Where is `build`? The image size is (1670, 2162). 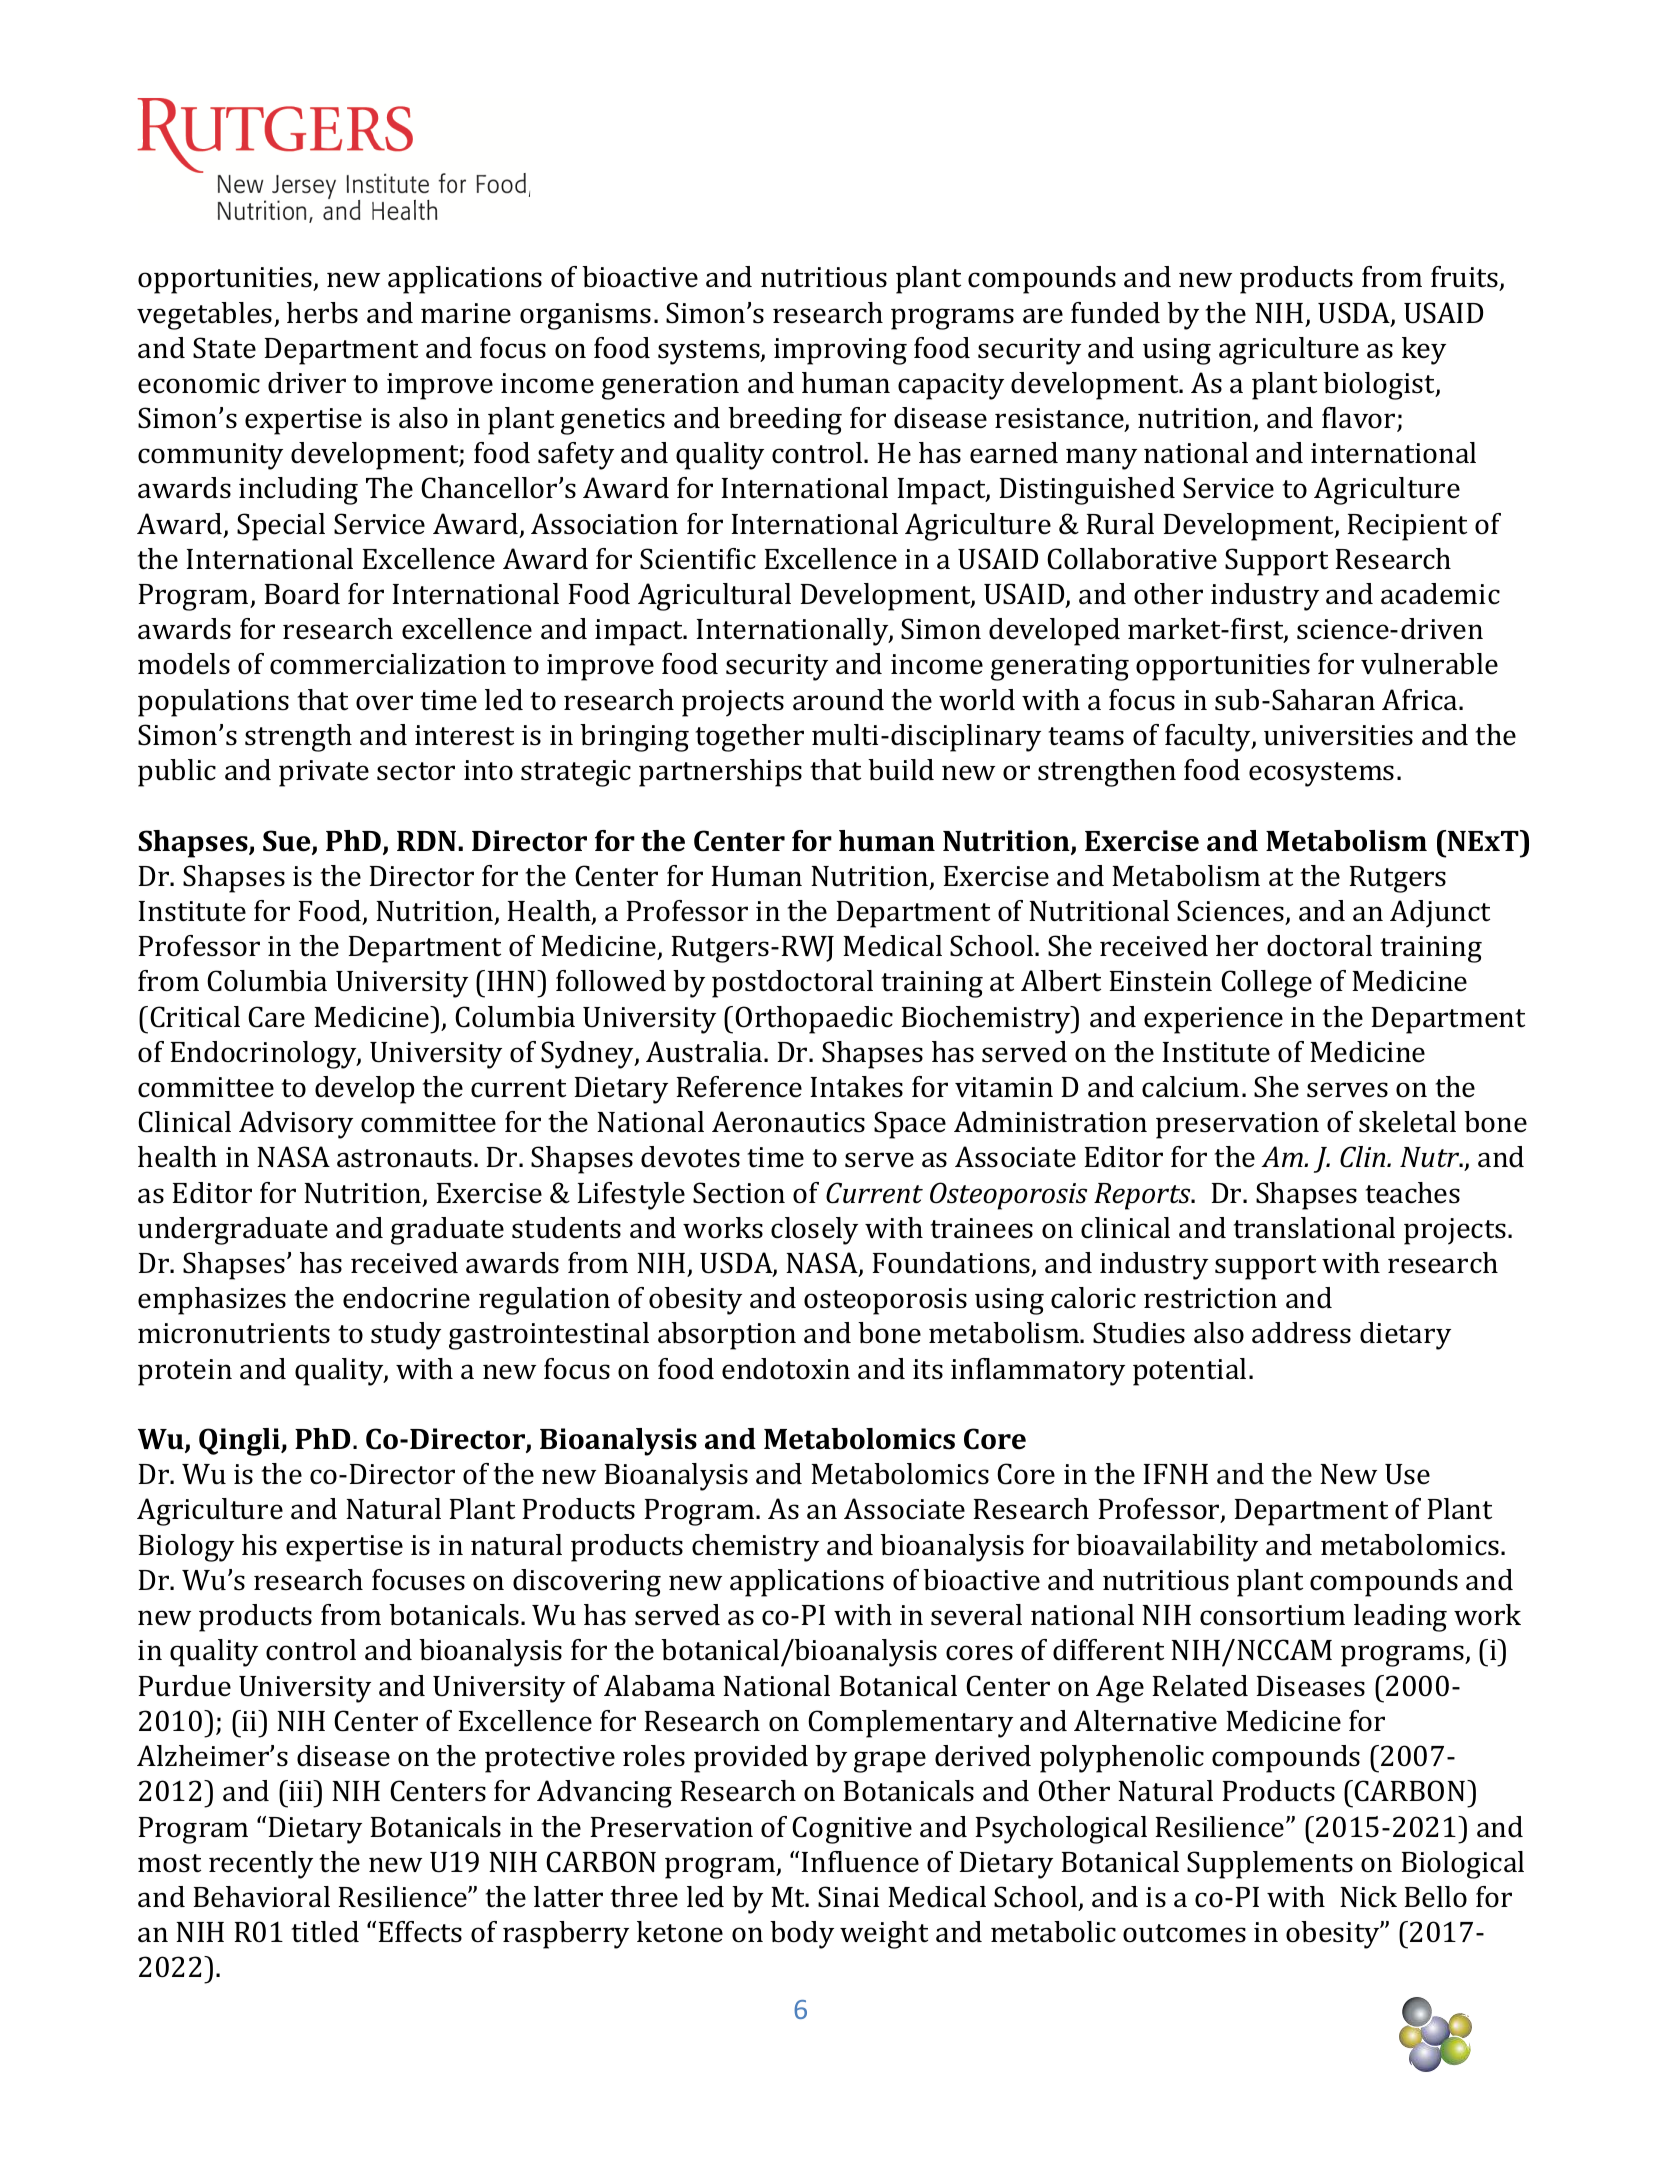 build is located at coordinates (901, 770).
